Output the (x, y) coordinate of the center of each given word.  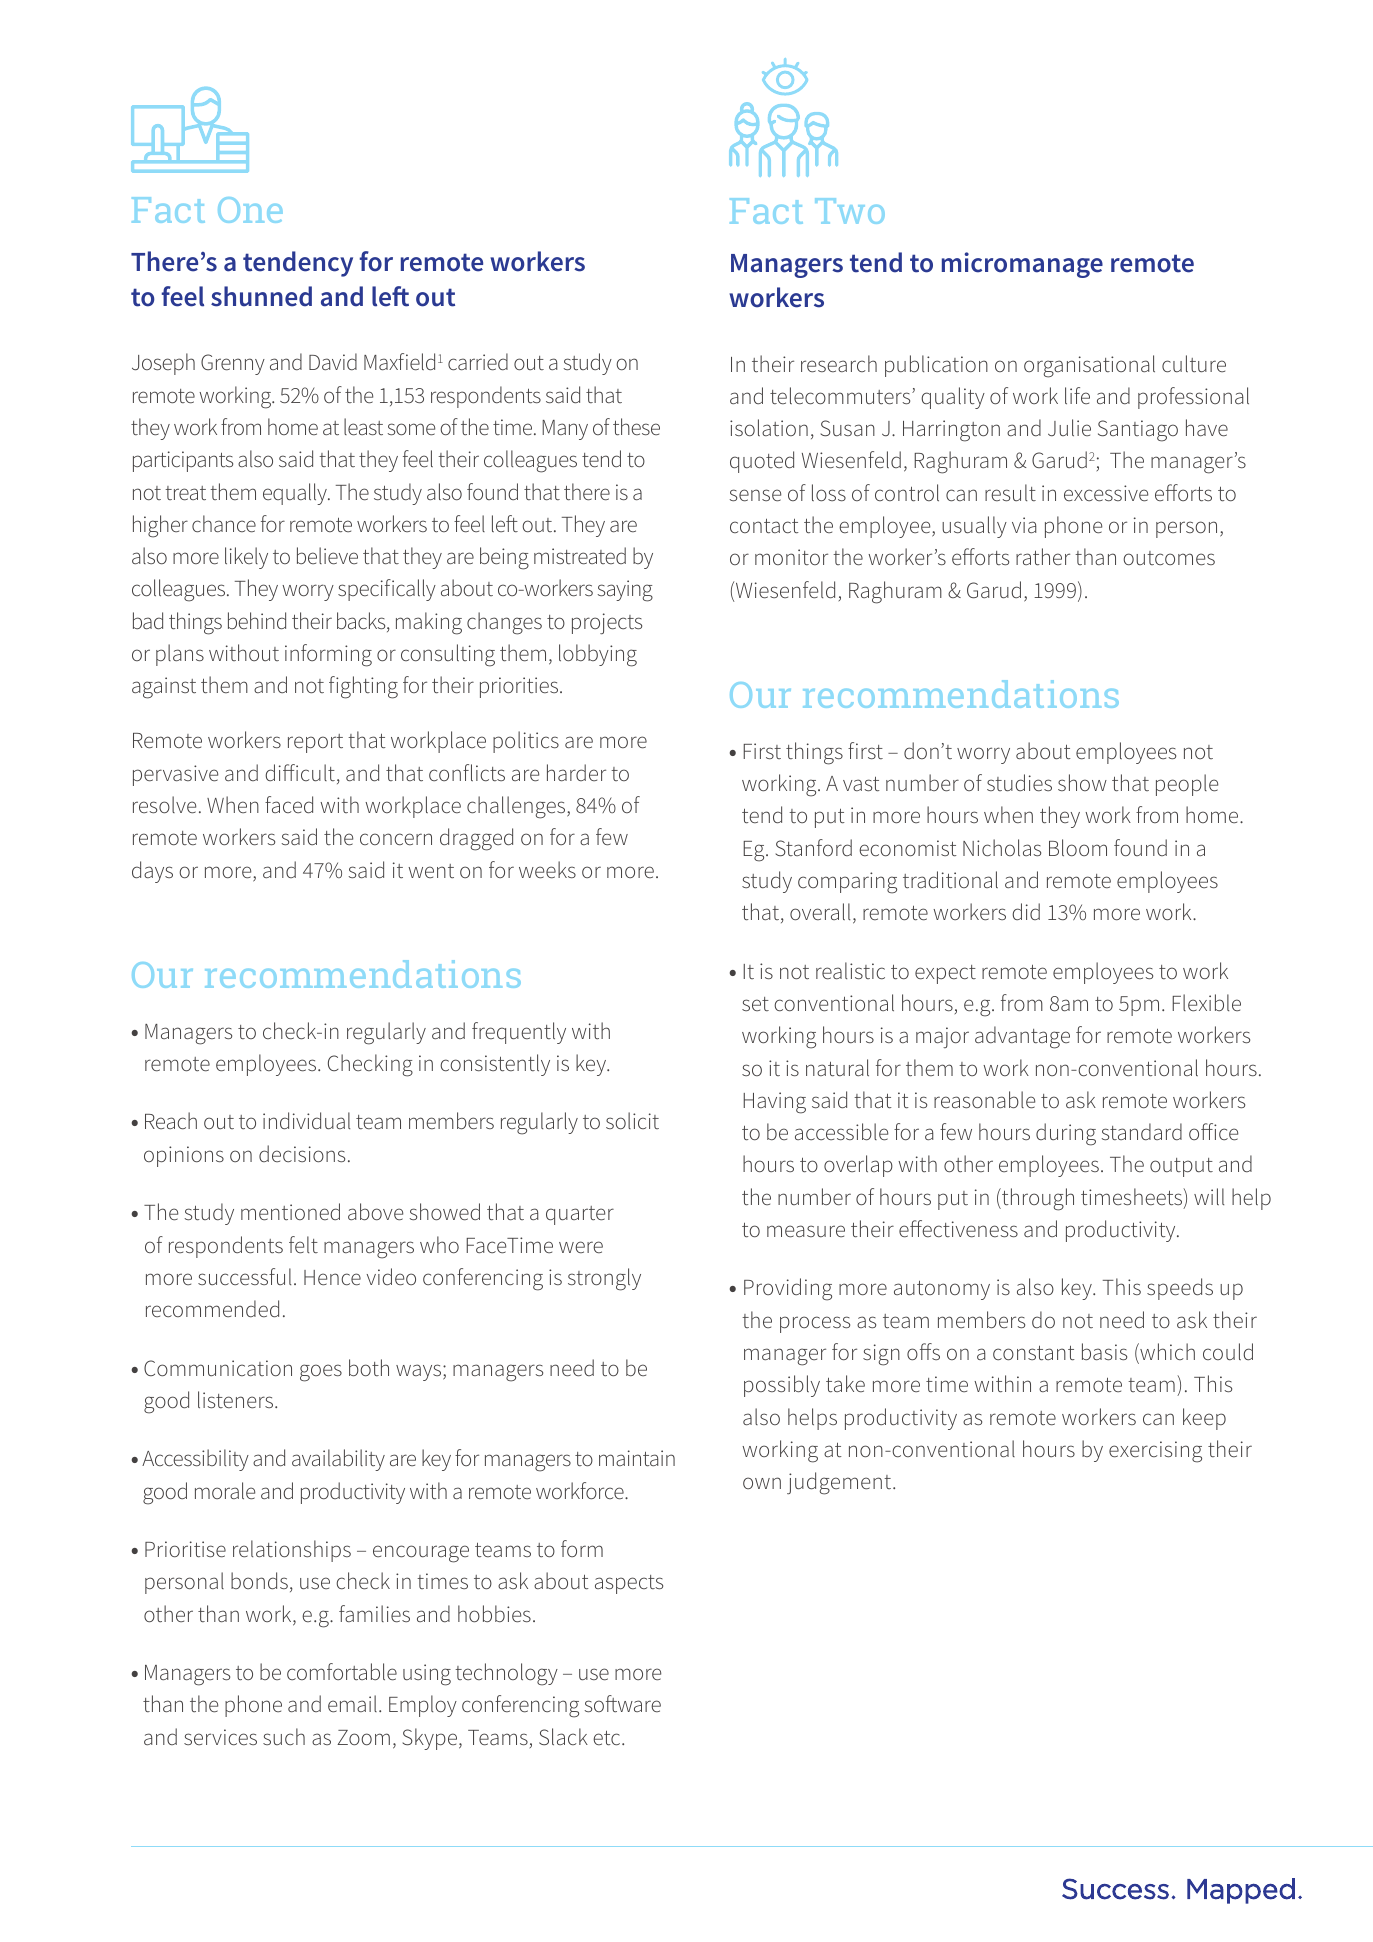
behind (257, 620)
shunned (261, 296)
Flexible (1206, 1003)
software (623, 1703)
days (152, 872)
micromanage (1022, 265)
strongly (604, 1279)
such (284, 1736)
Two (850, 211)
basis (1104, 1351)
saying (625, 591)
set (755, 1004)
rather (1043, 556)
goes (321, 1373)
